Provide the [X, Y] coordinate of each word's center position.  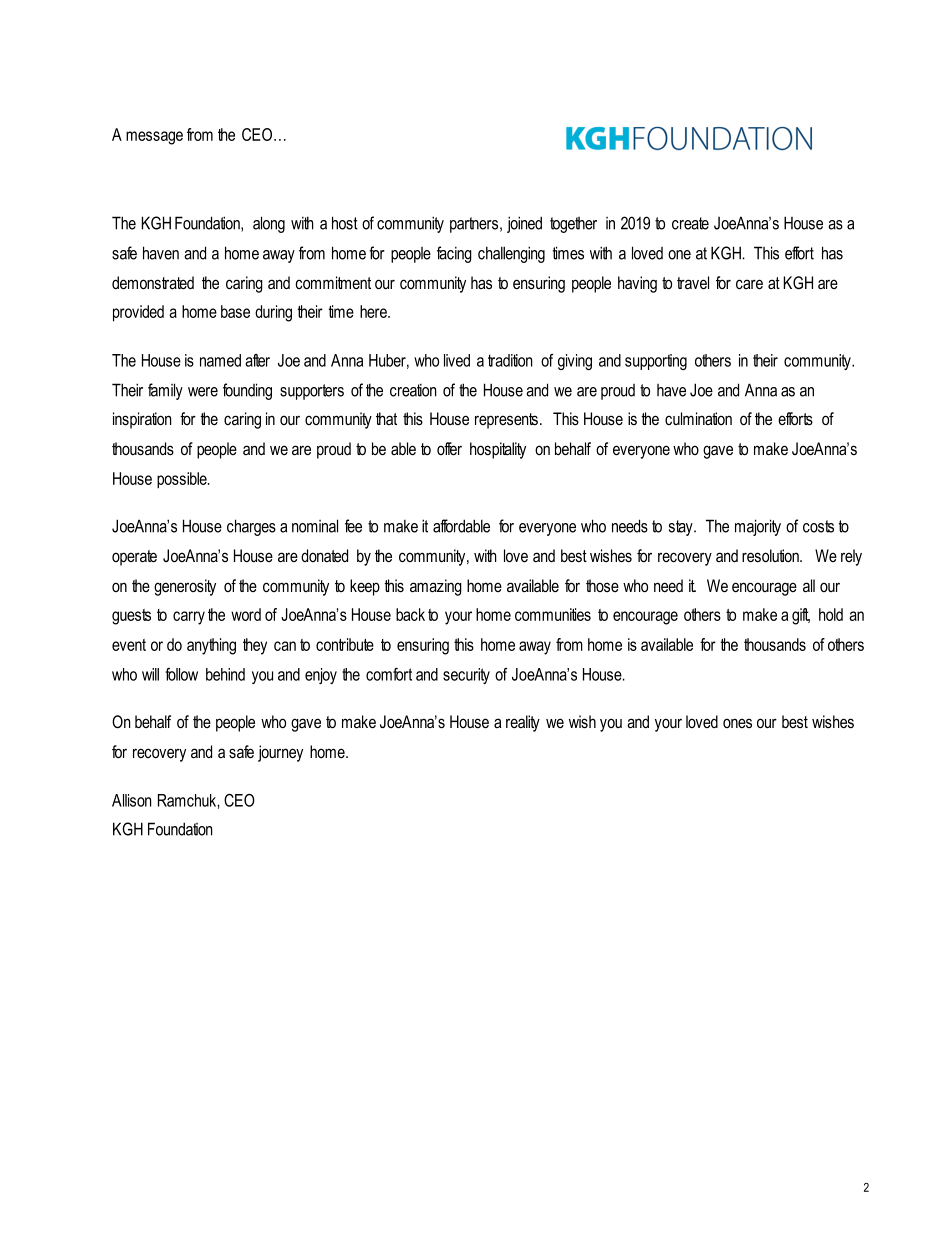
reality [523, 723]
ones [737, 723]
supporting [656, 362]
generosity [185, 587]
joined [524, 224]
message [154, 138]
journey [280, 753]
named [220, 360]
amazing [436, 587]
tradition [510, 360]
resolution [771, 555]
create [690, 223]
